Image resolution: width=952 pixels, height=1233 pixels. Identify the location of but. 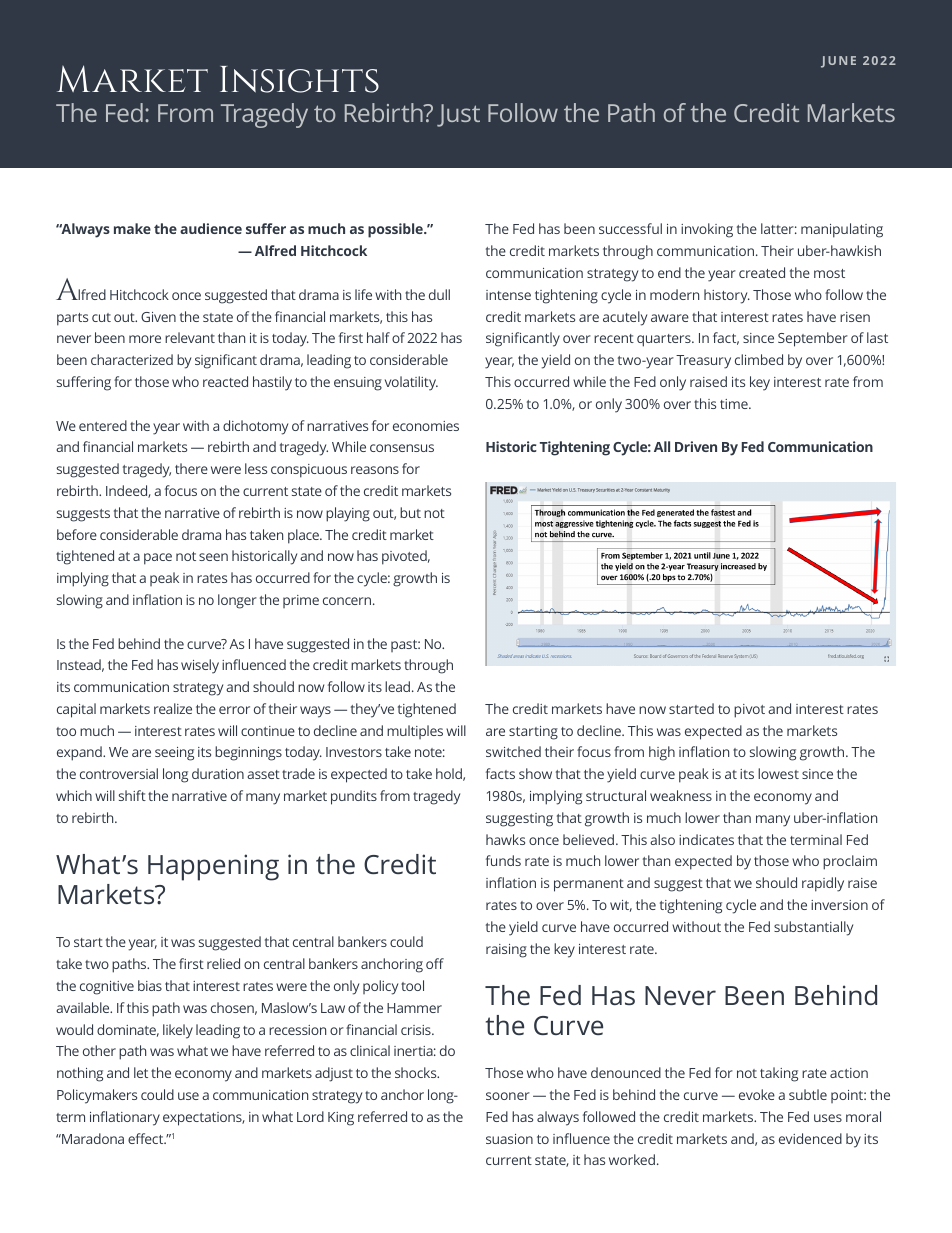
(410, 512).
